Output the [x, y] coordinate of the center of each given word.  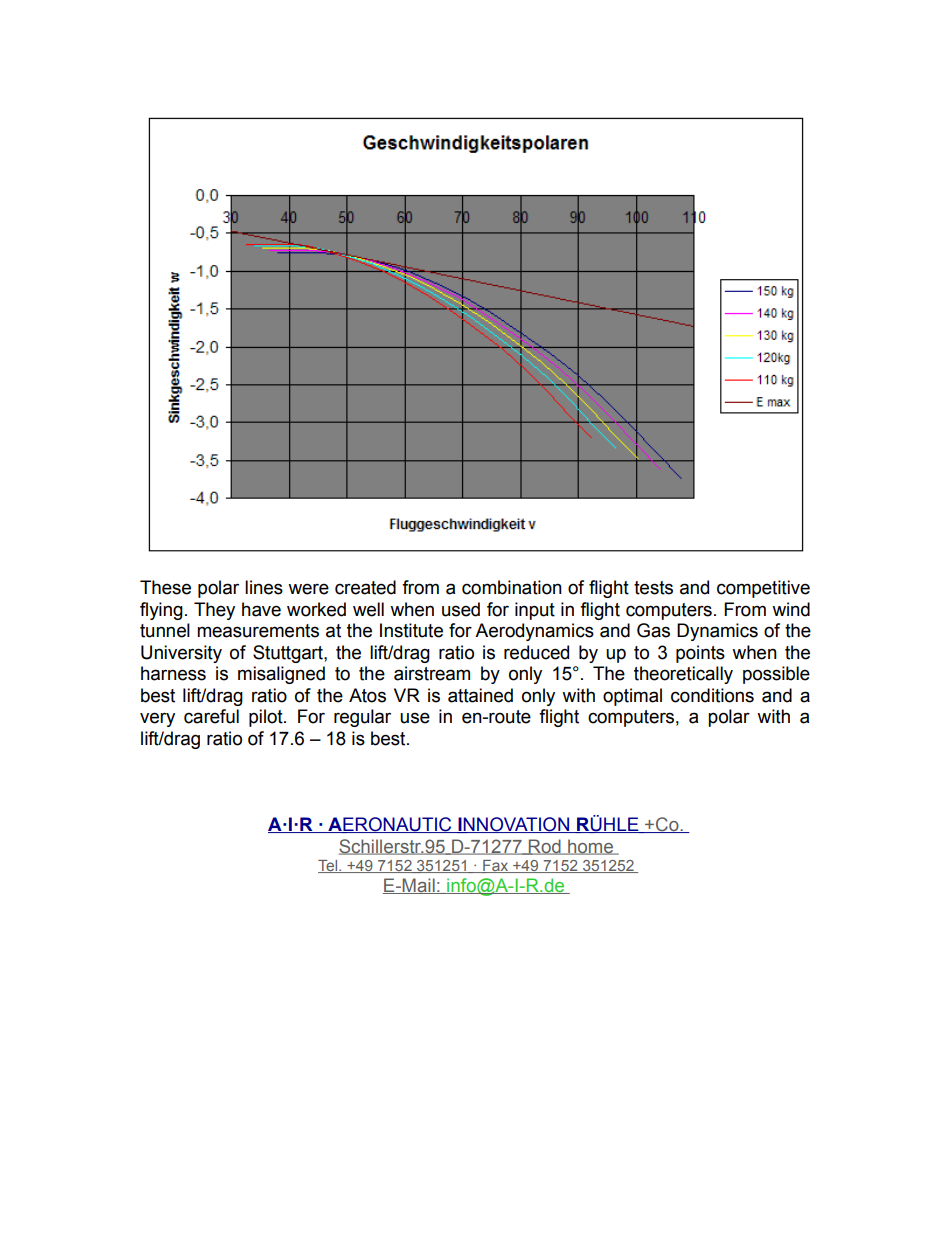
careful [211, 716]
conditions [712, 695]
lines [264, 587]
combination [512, 587]
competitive [763, 589]
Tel [329, 866]
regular [362, 718]
